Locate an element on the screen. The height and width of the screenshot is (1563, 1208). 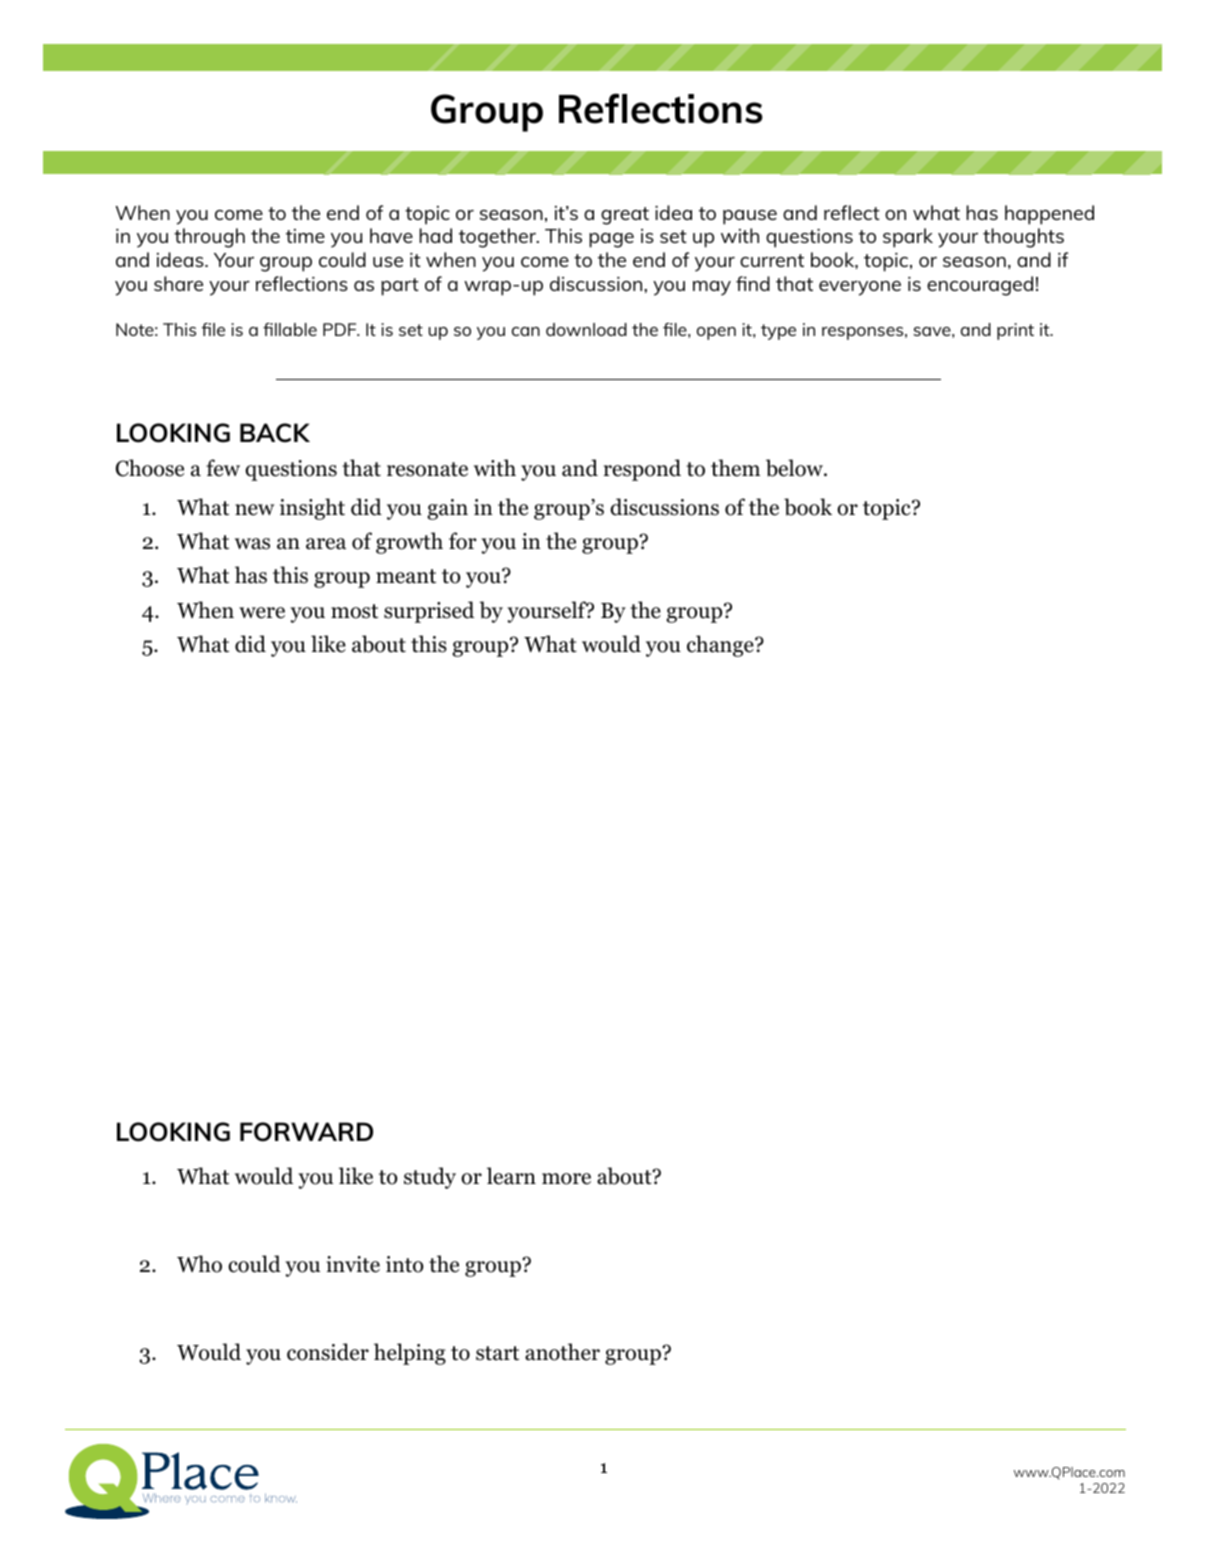
change is located at coordinates (721, 646).
